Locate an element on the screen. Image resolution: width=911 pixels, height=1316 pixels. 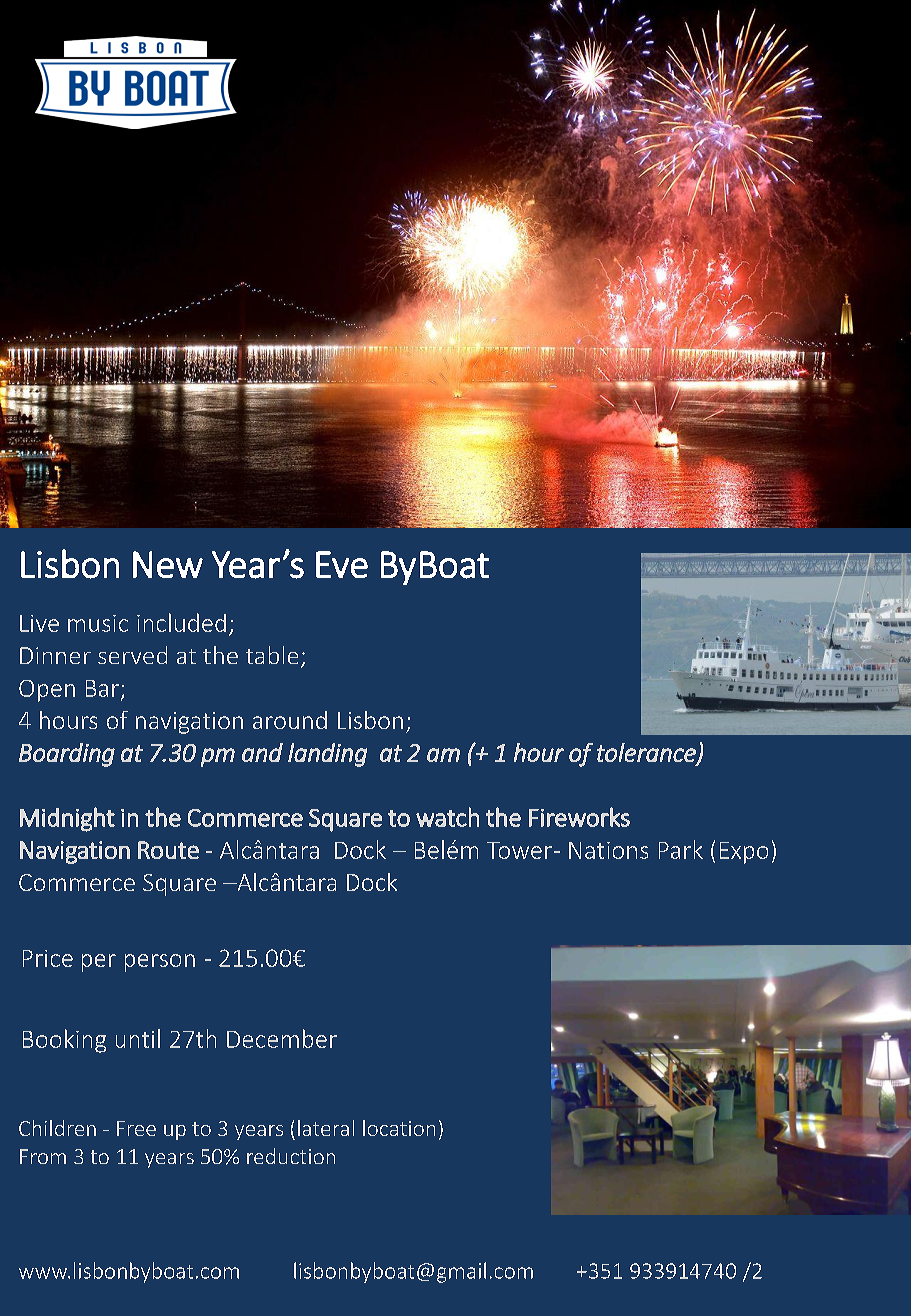
Boarding is located at coordinates (67, 755).
